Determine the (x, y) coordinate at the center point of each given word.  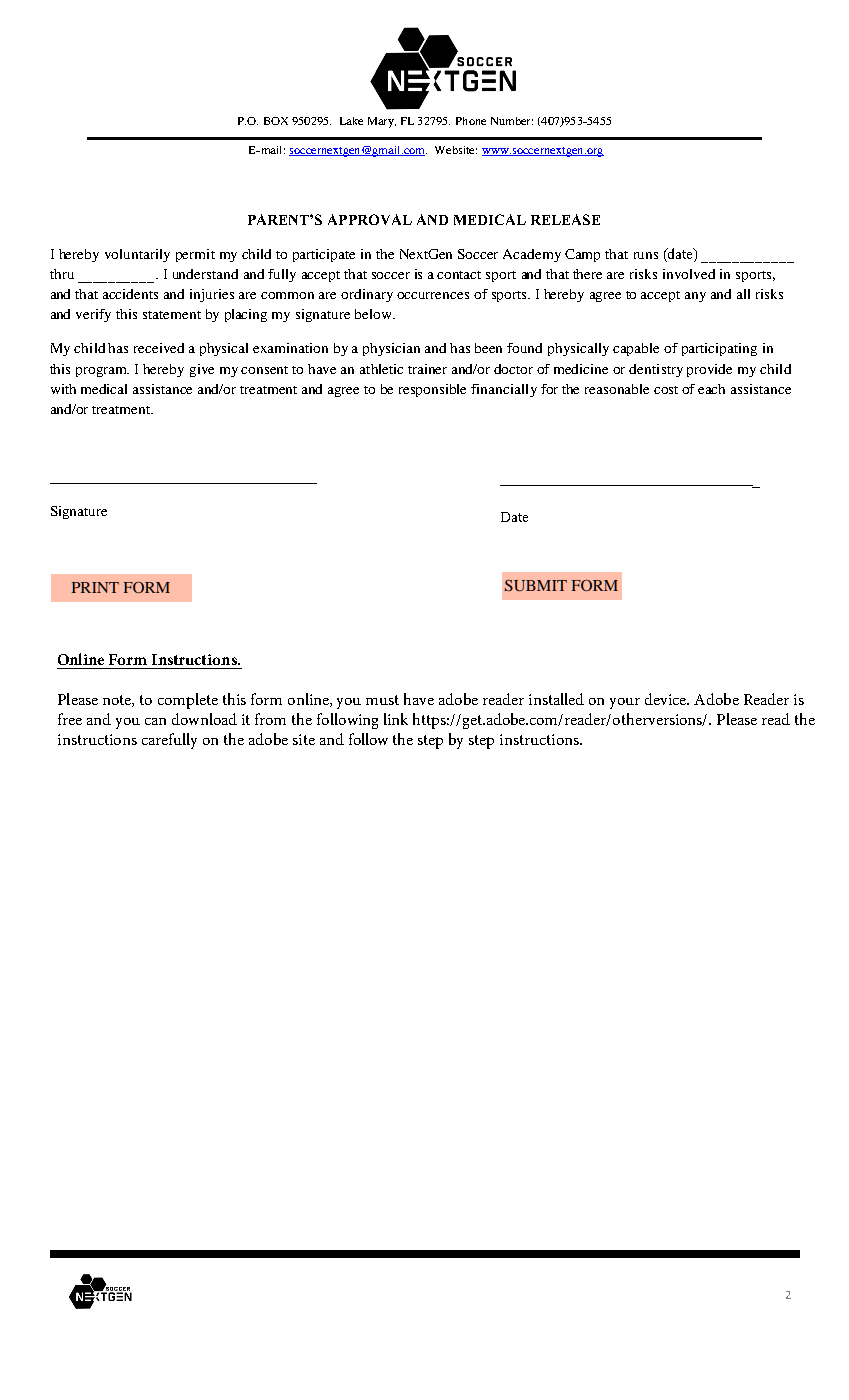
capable (636, 349)
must (382, 700)
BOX (276, 121)
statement (172, 315)
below (375, 314)
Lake (351, 121)
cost (666, 390)
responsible (432, 390)
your (625, 703)
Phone (471, 121)
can (155, 721)
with (63, 389)
